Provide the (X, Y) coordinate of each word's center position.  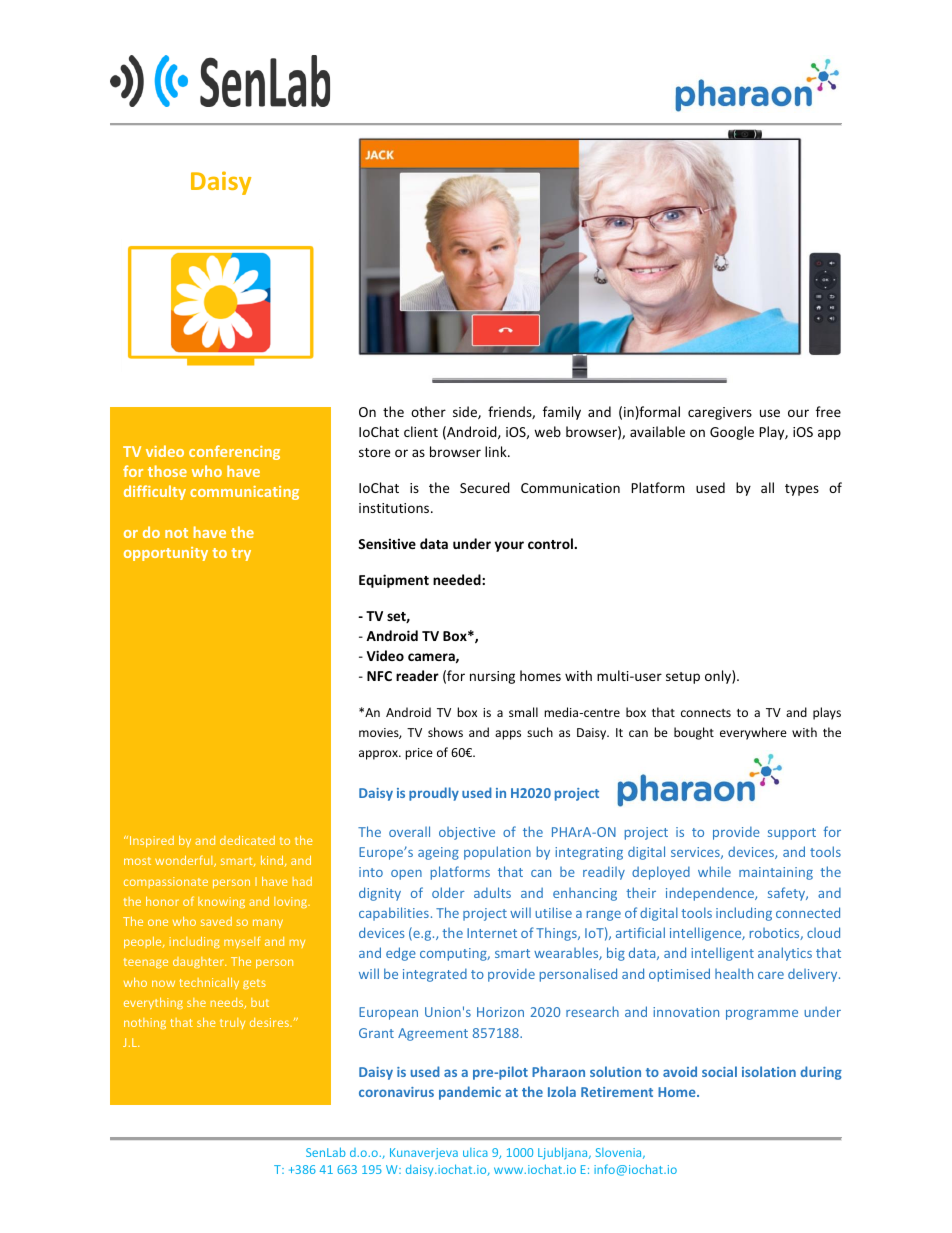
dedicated (247, 840)
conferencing (234, 452)
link (497, 451)
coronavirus (396, 1092)
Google (732, 433)
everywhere (753, 733)
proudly (434, 794)
